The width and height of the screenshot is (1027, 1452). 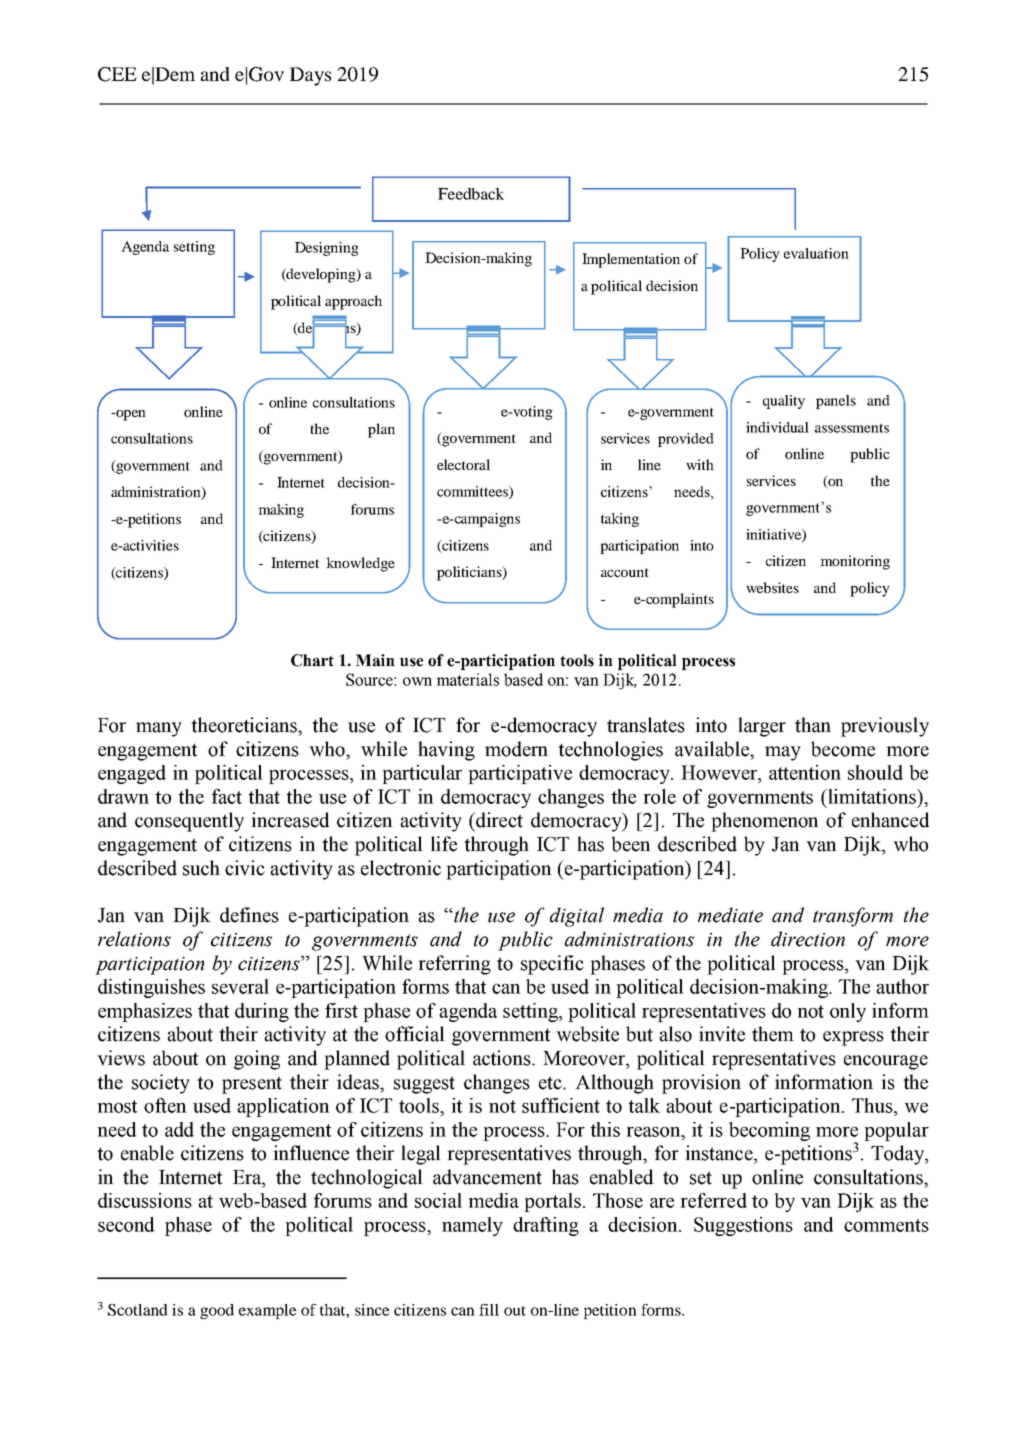 What do you see at coordinates (813, 725) in the screenshot?
I see `than` at bounding box center [813, 725].
